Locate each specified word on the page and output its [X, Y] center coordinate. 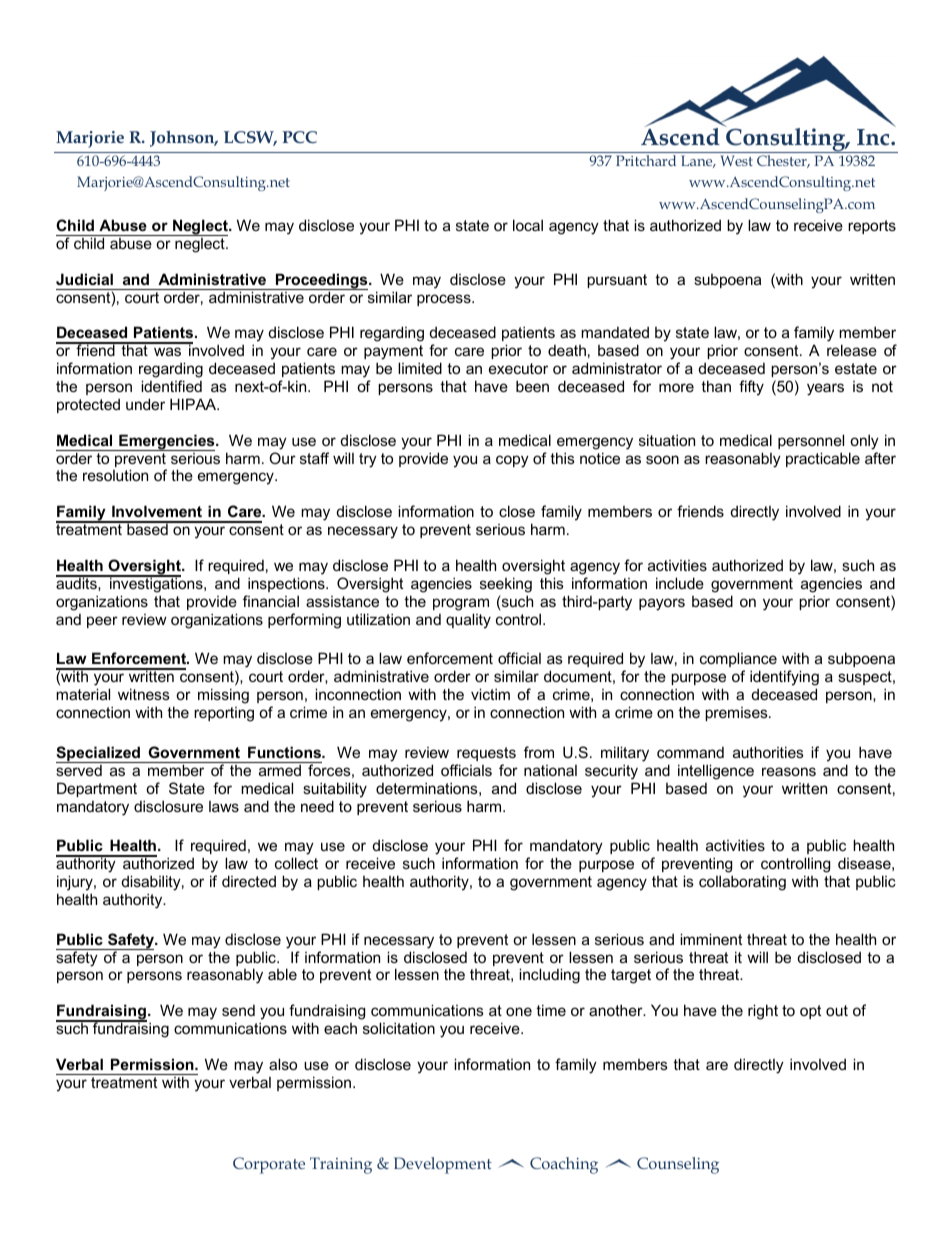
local [528, 225]
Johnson [183, 138]
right [763, 1012]
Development [443, 1165]
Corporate [269, 1165]
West [736, 160]
